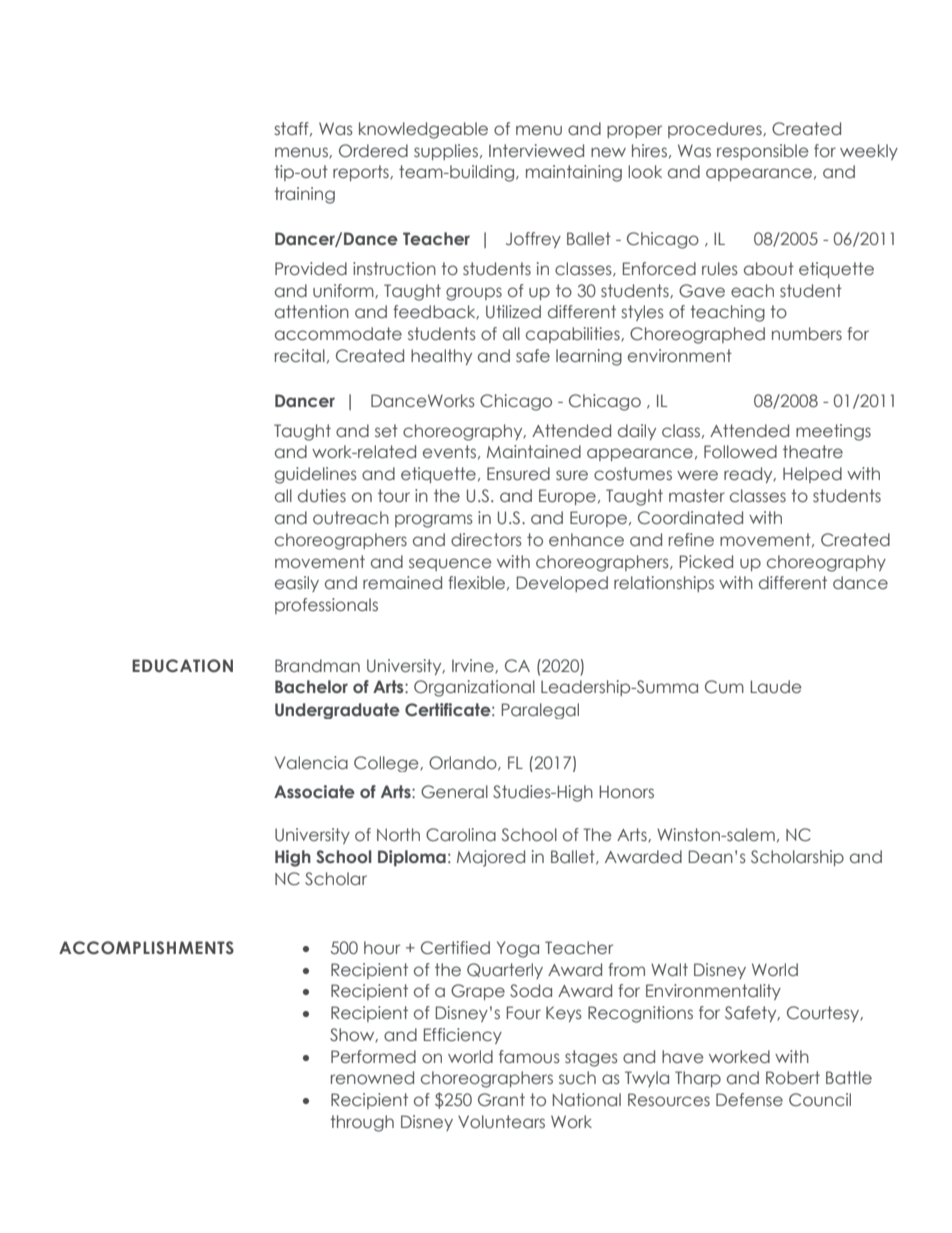 This image has height=1233, width=952. What do you see at coordinates (501, 1100) in the image?
I see `Grant` at bounding box center [501, 1100].
